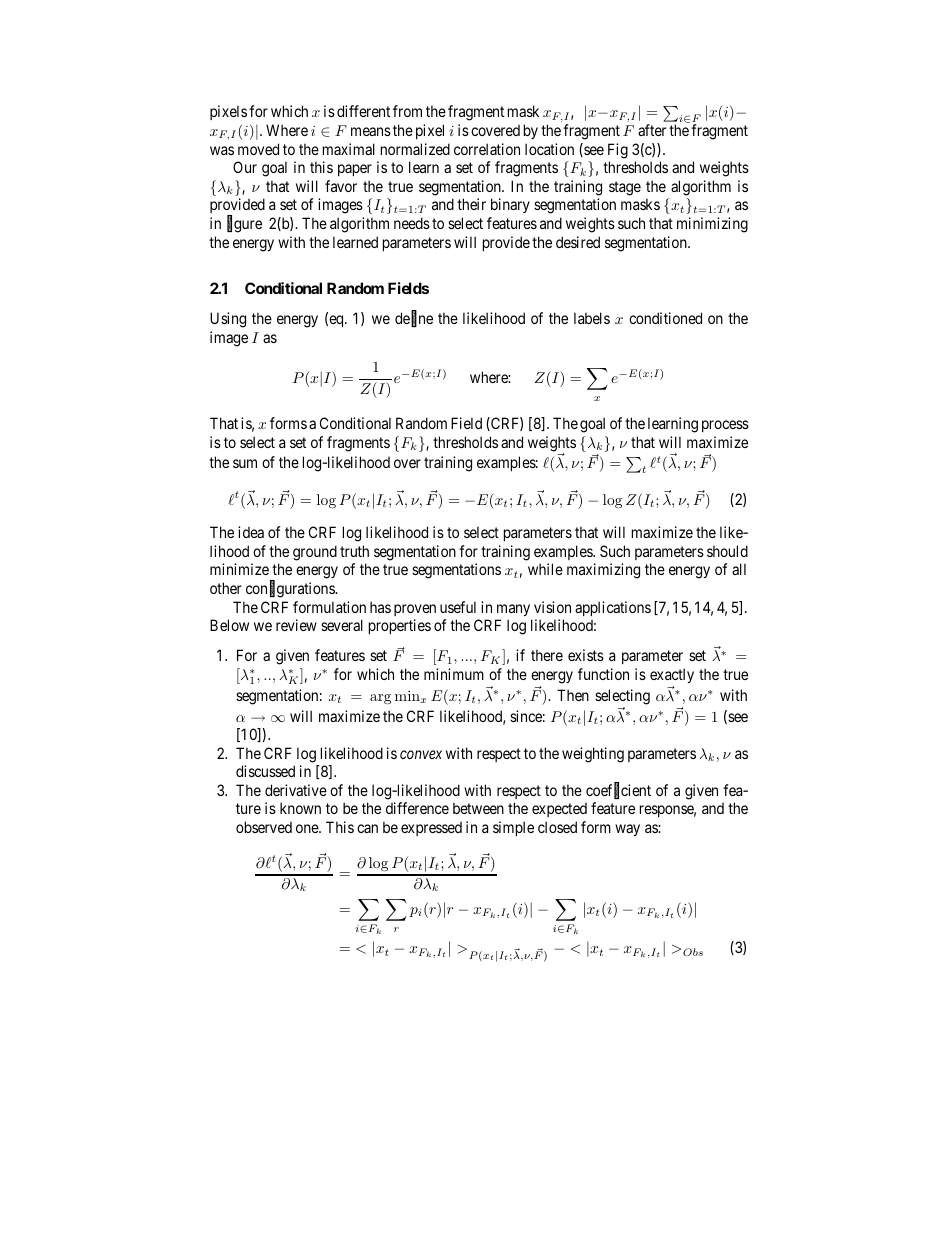 This document has height=1233, width=952. I want to click on review, so click(296, 625).
